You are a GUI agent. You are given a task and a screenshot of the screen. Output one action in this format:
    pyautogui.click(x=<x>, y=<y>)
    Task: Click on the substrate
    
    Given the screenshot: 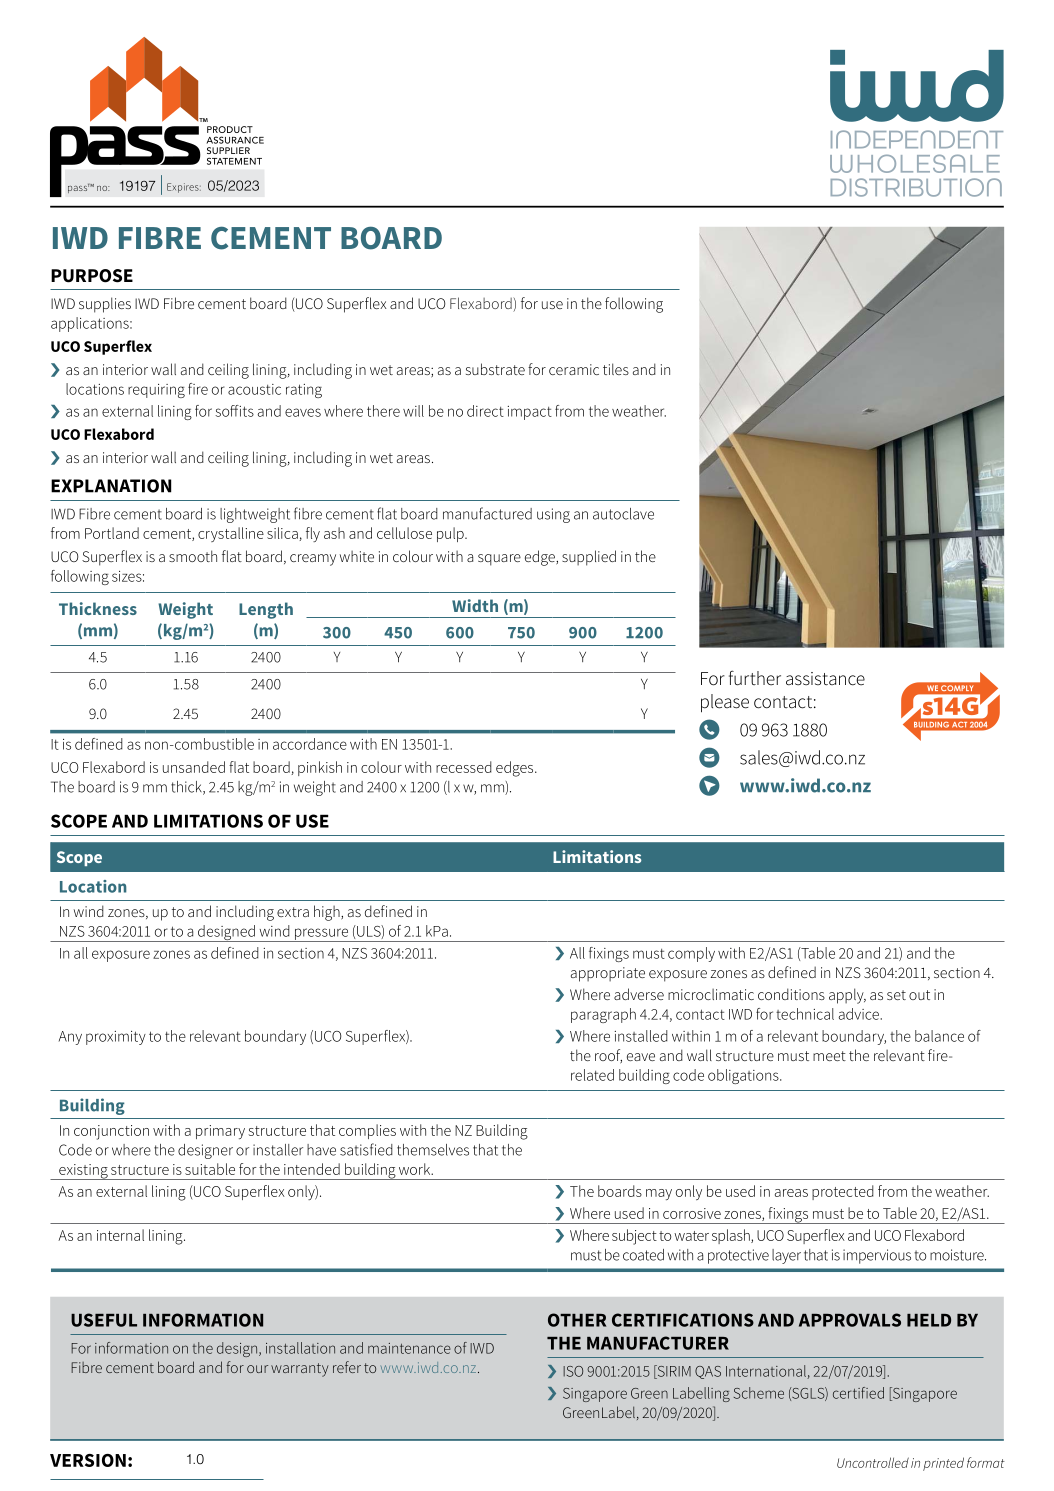 What is the action you would take?
    pyautogui.click(x=495, y=369)
